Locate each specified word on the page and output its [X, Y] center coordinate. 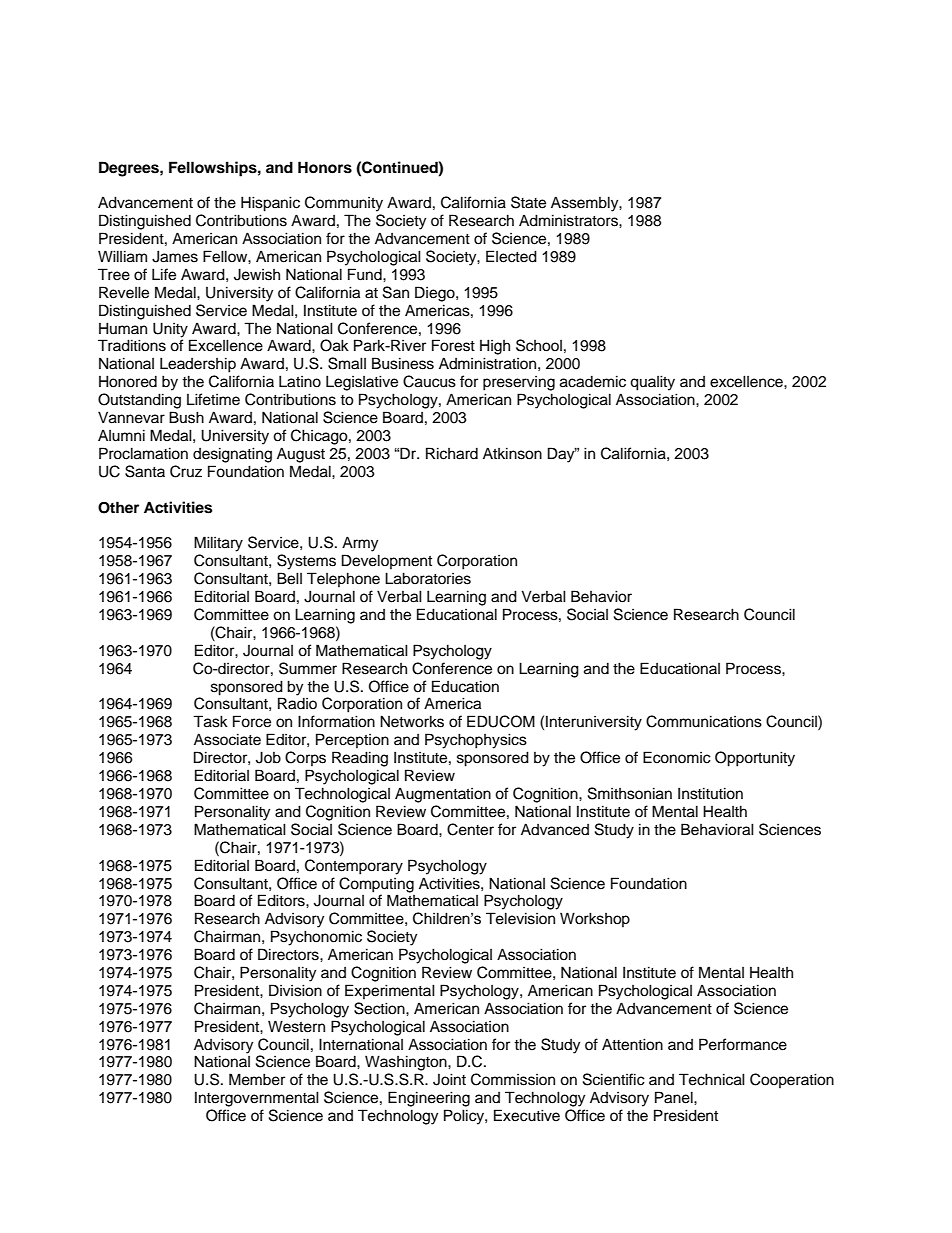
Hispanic [270, 204]
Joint [449, 1079]
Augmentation [443, 795]
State [528, 202]
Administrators [569, 220]
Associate [227, 739]
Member [257, 1079]
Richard [452, 453]
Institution [710, 793]
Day [562, 455]
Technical [712, 1079]
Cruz [186, 471]
